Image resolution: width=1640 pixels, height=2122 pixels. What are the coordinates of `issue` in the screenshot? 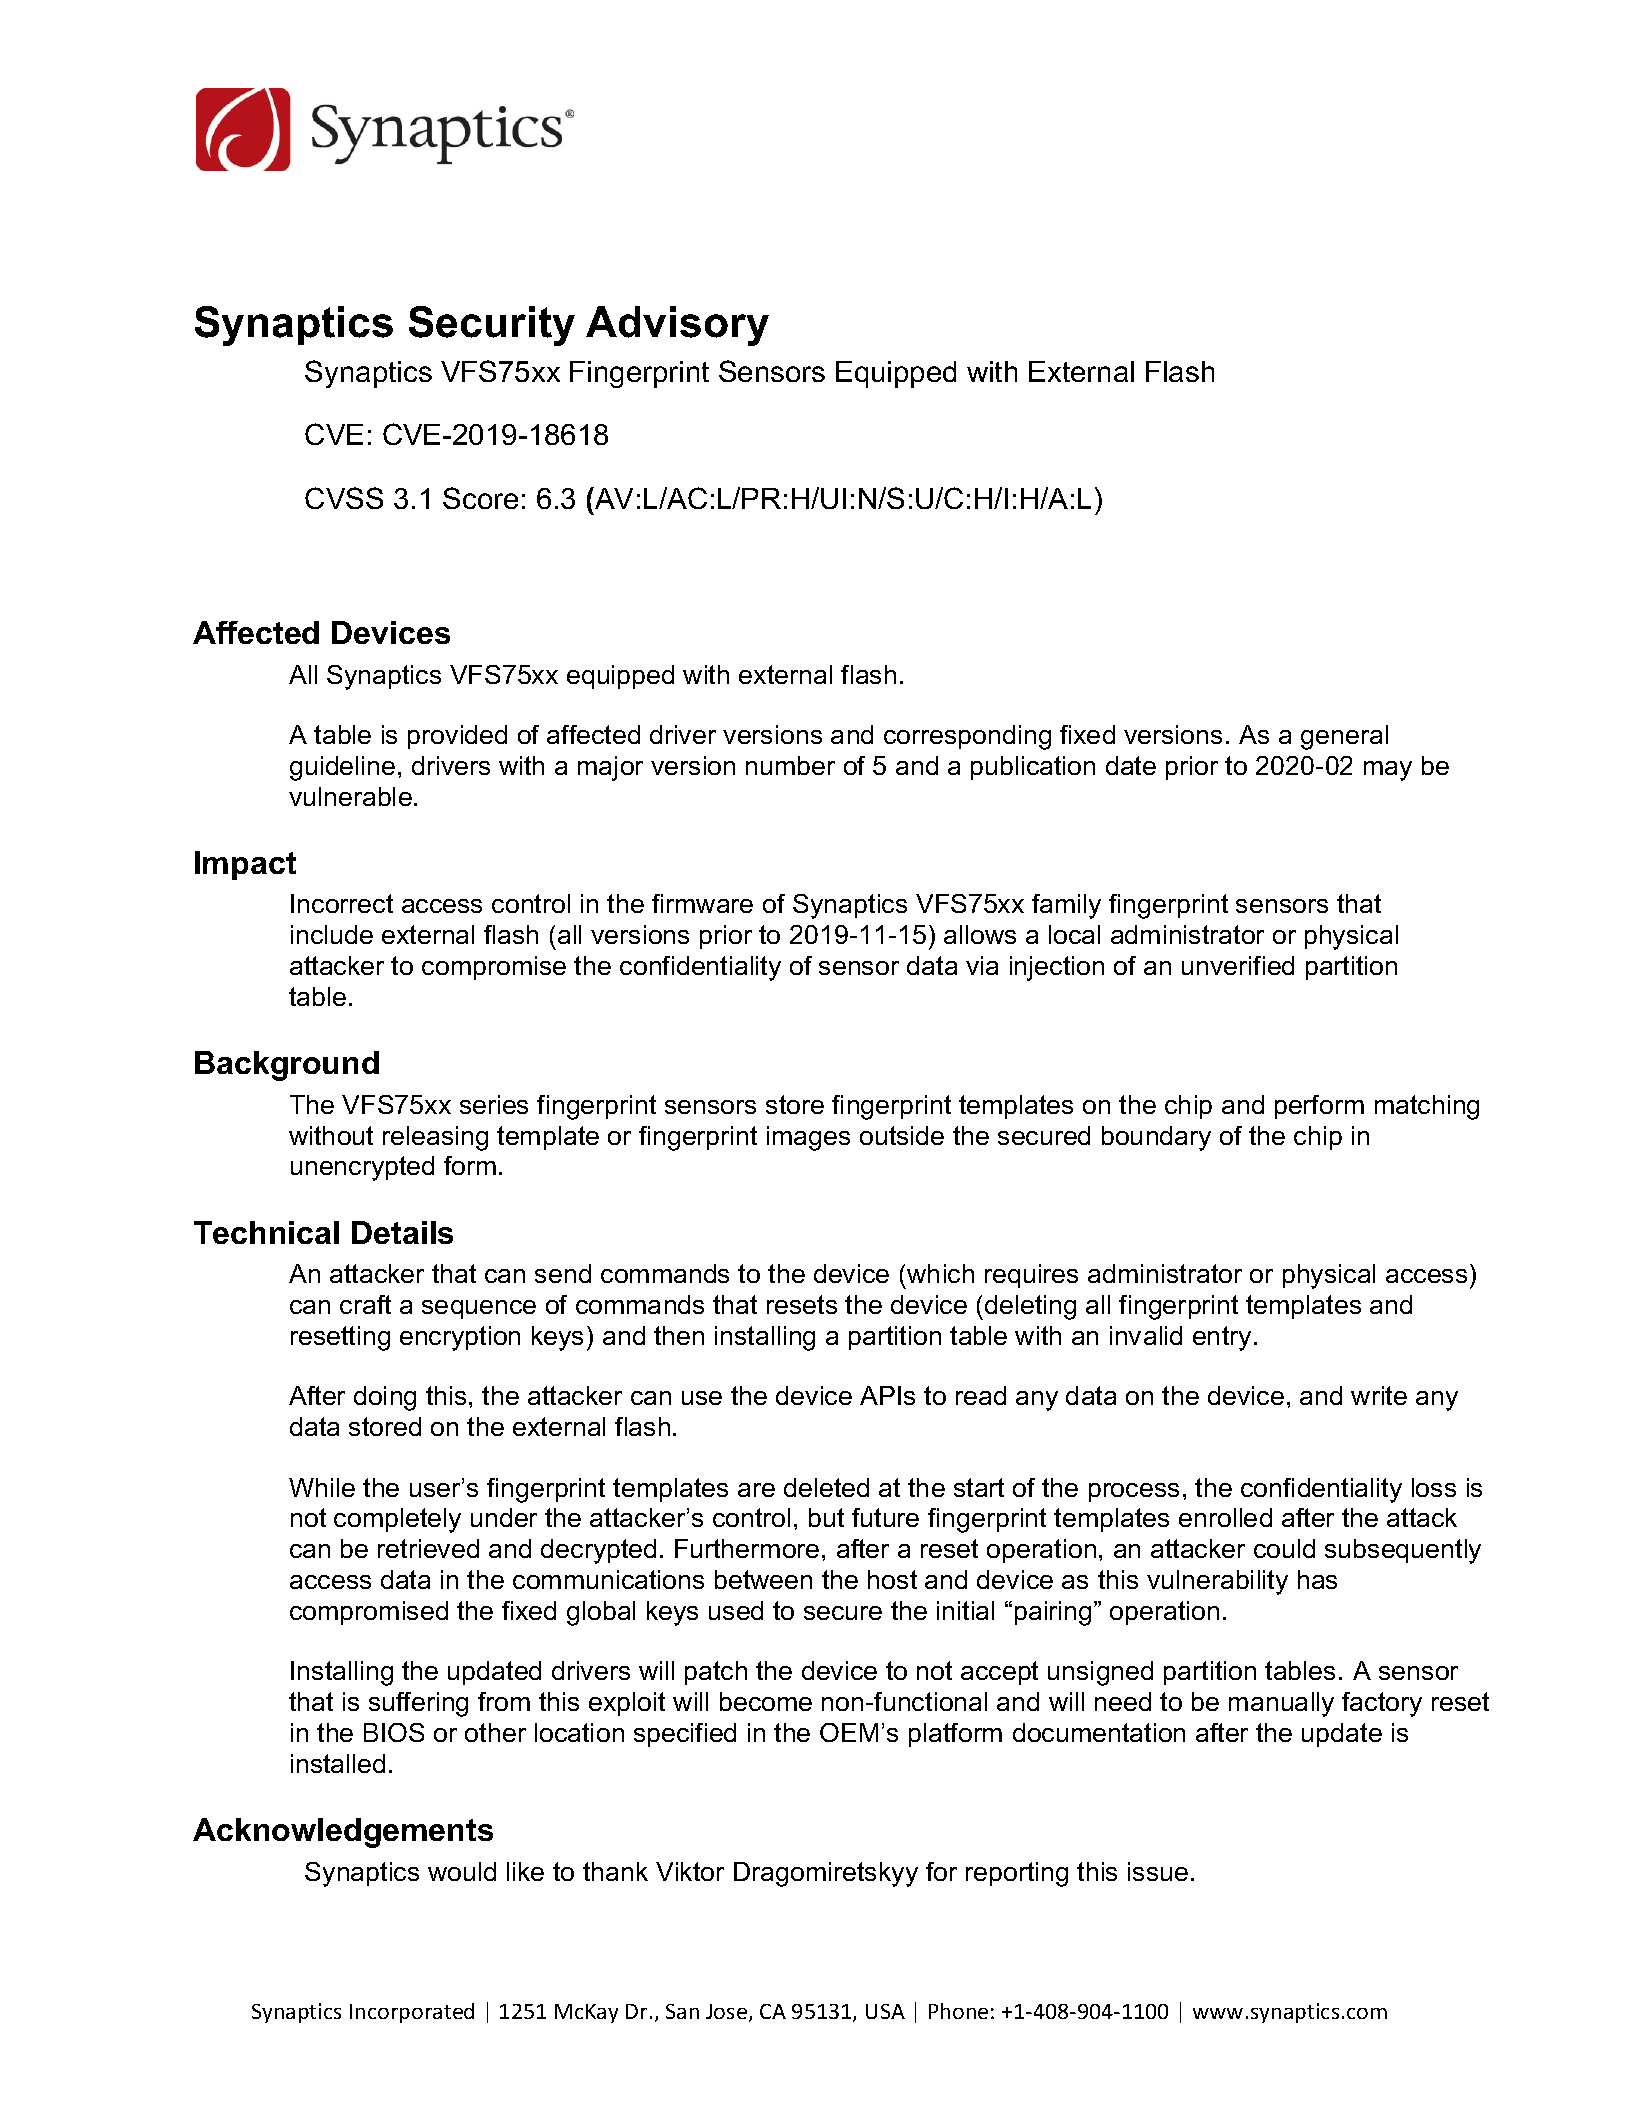 It's located at (1158, 1871).
